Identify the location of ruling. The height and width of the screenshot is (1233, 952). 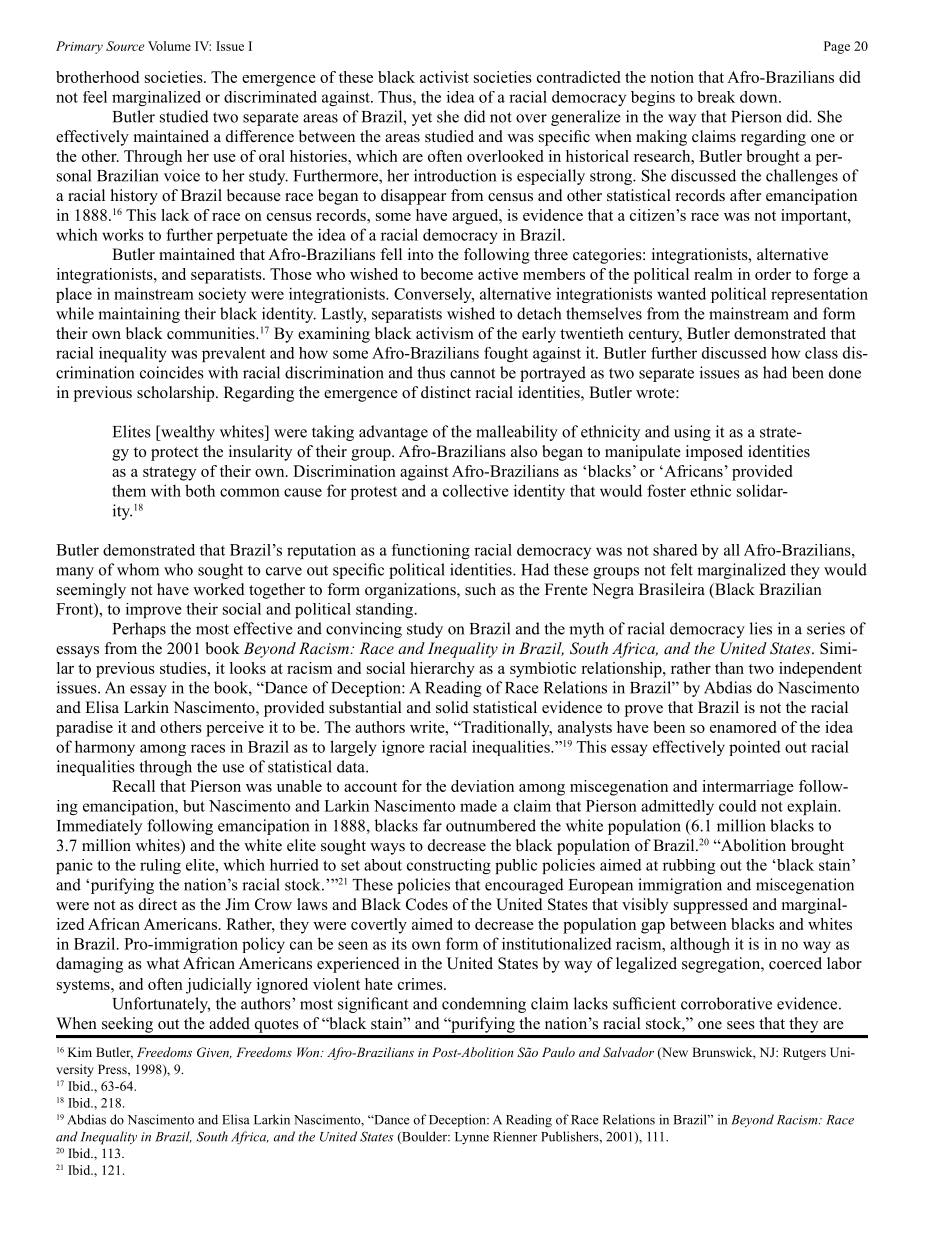
(160, 866).
